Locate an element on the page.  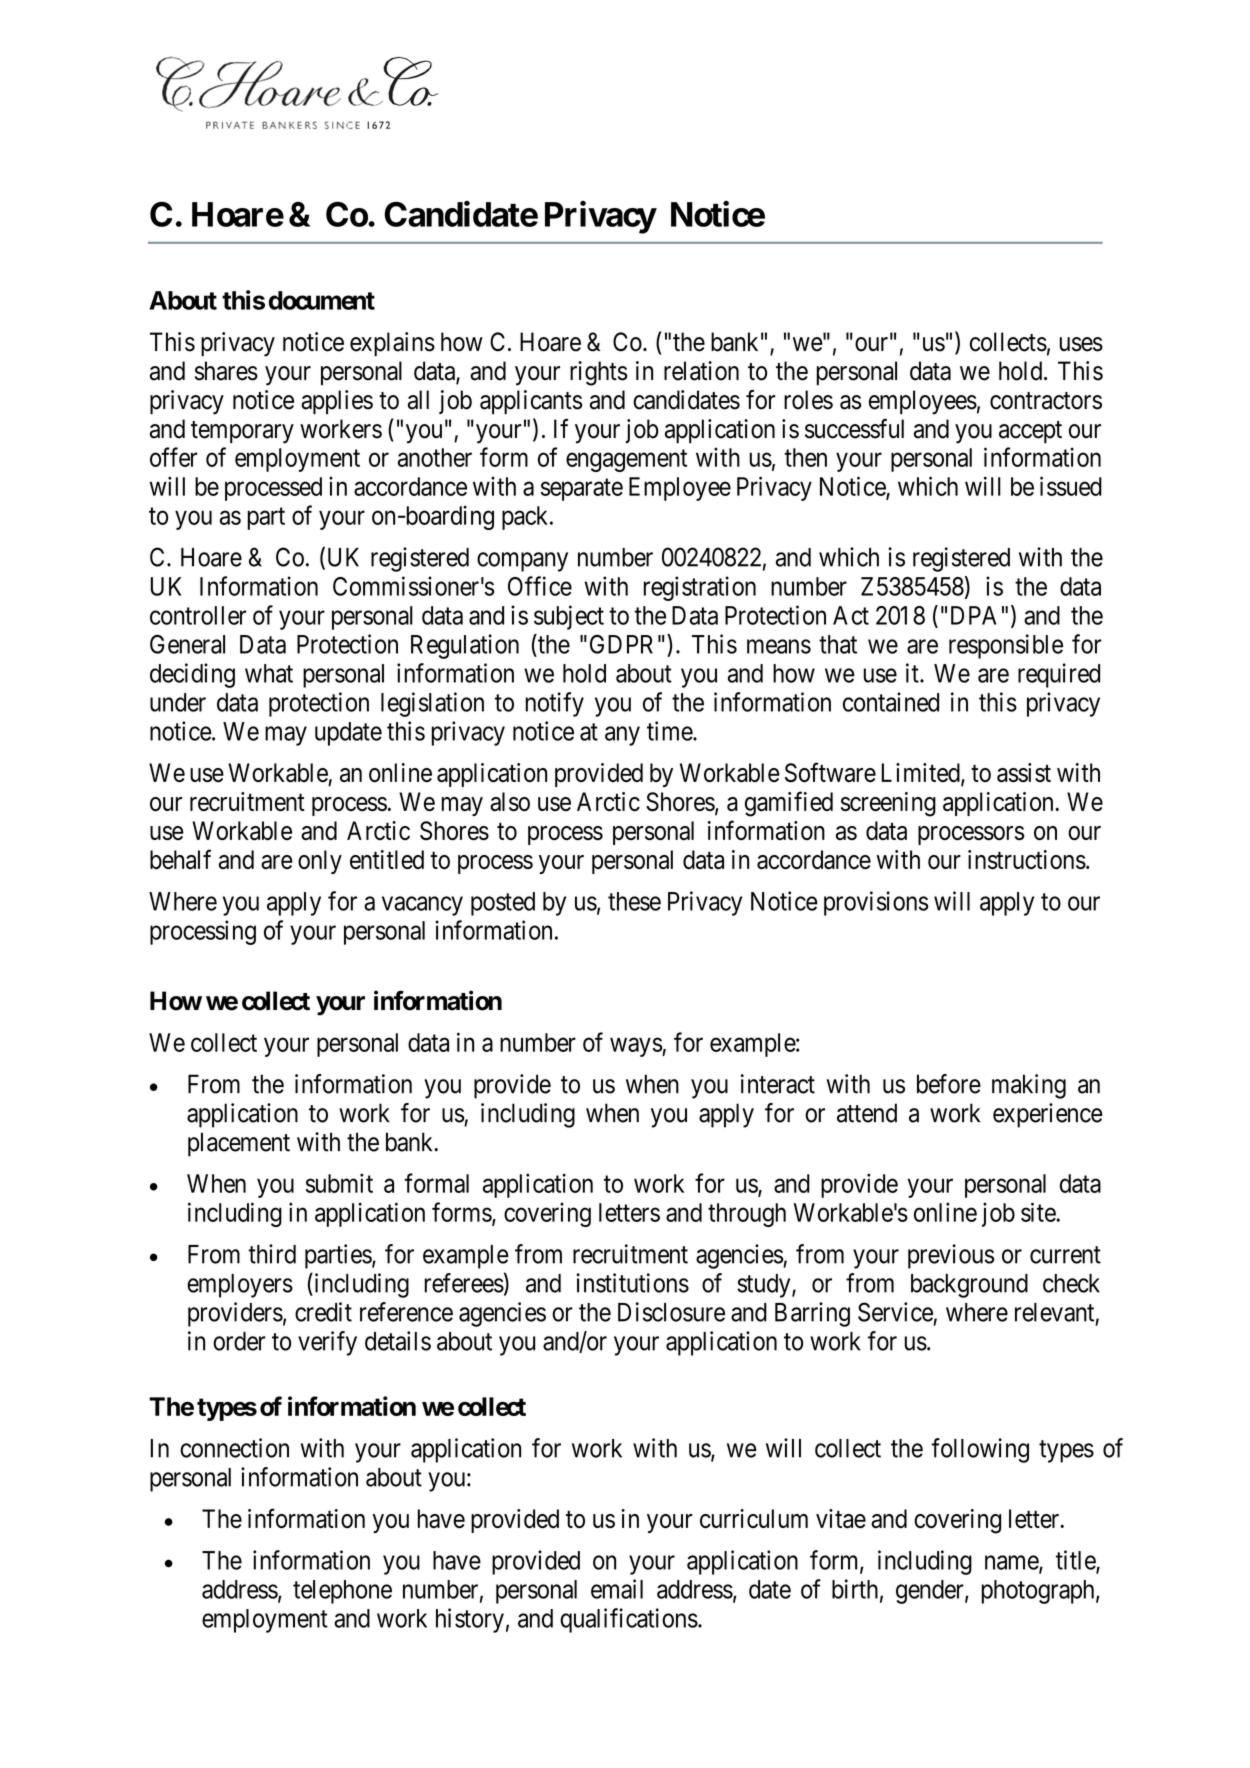
site is located at coordinates (1039, 1212).
